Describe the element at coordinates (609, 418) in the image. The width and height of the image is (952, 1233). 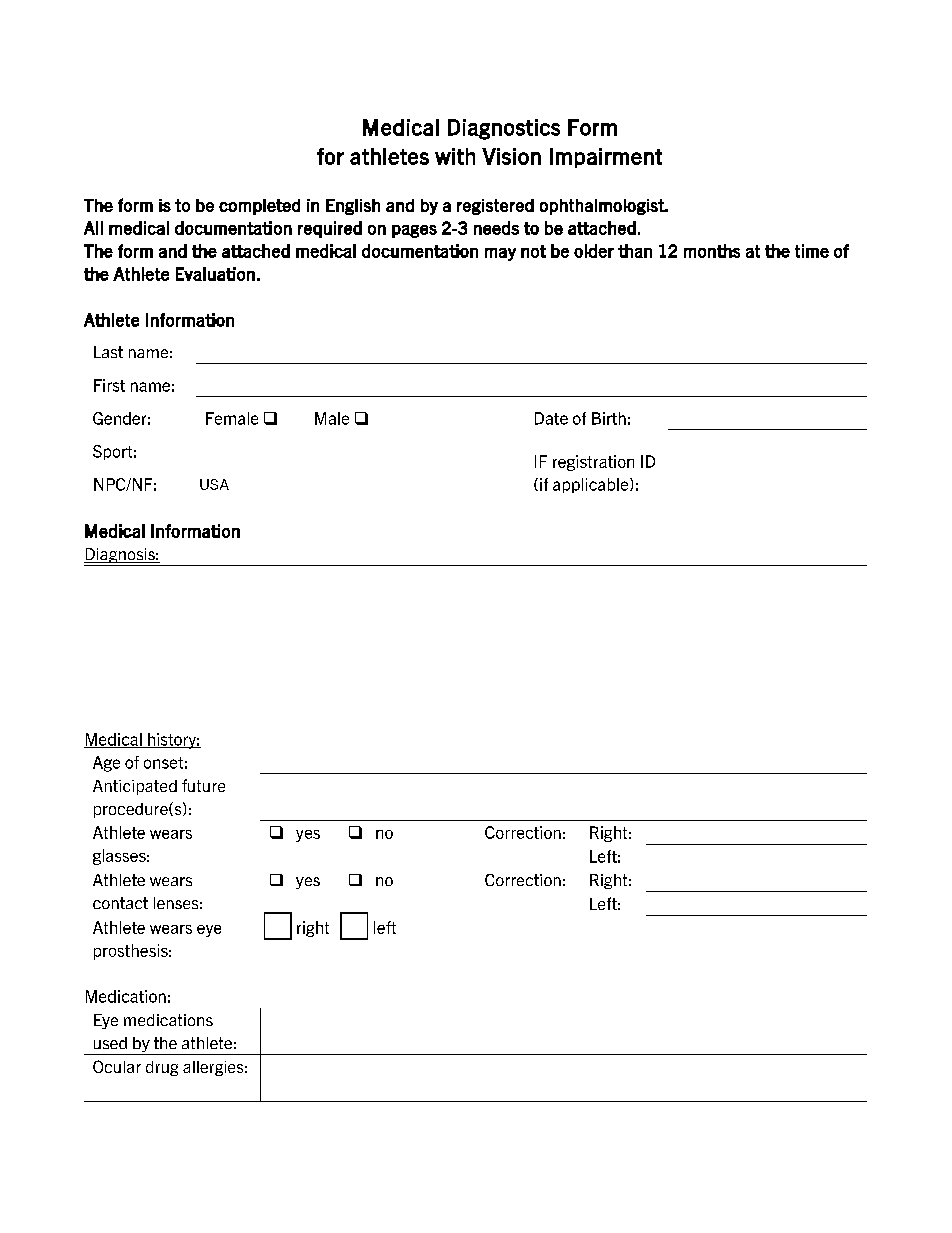
I see `Birth` at that location.
